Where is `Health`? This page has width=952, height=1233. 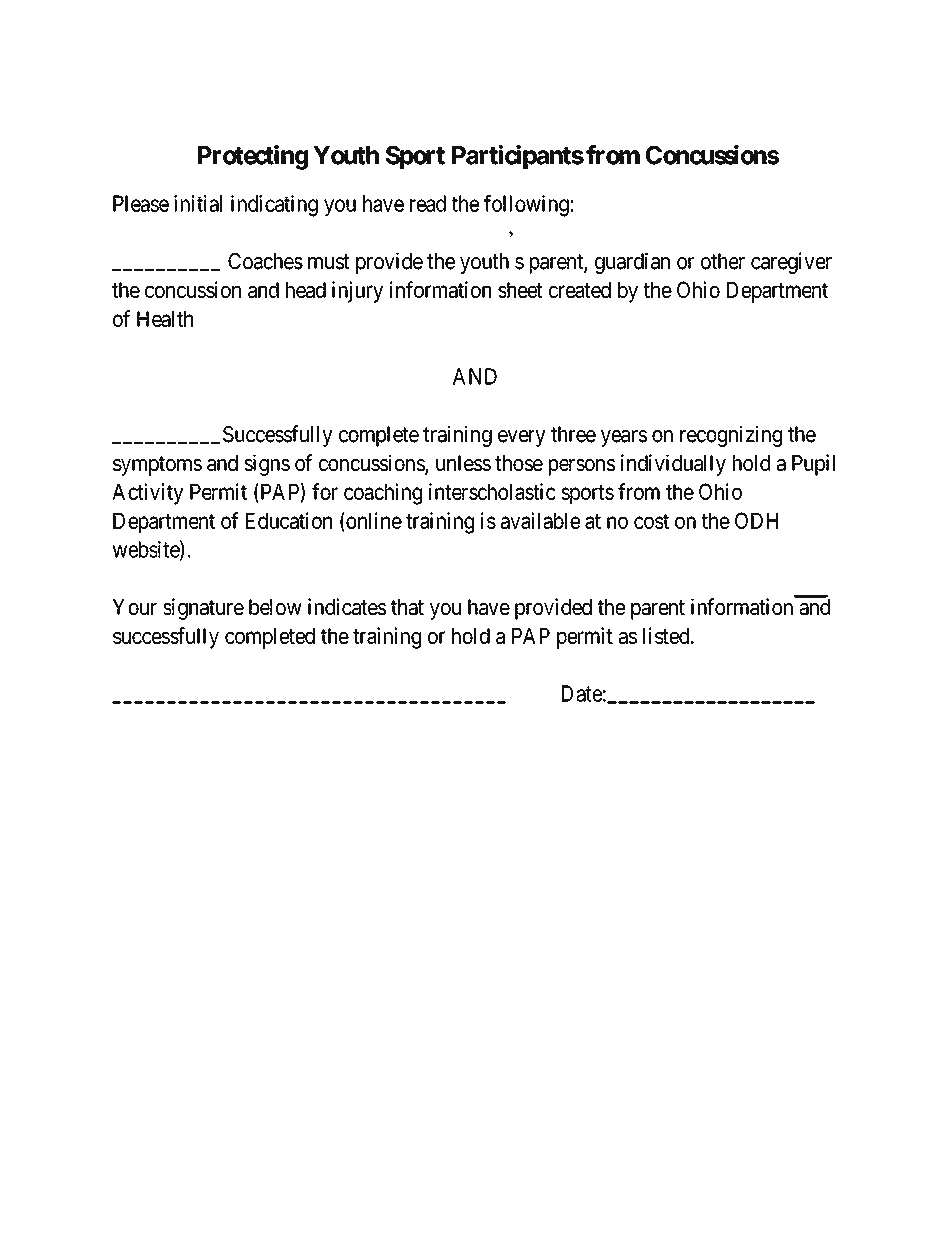
Health is located at coordinates (165, 319).
